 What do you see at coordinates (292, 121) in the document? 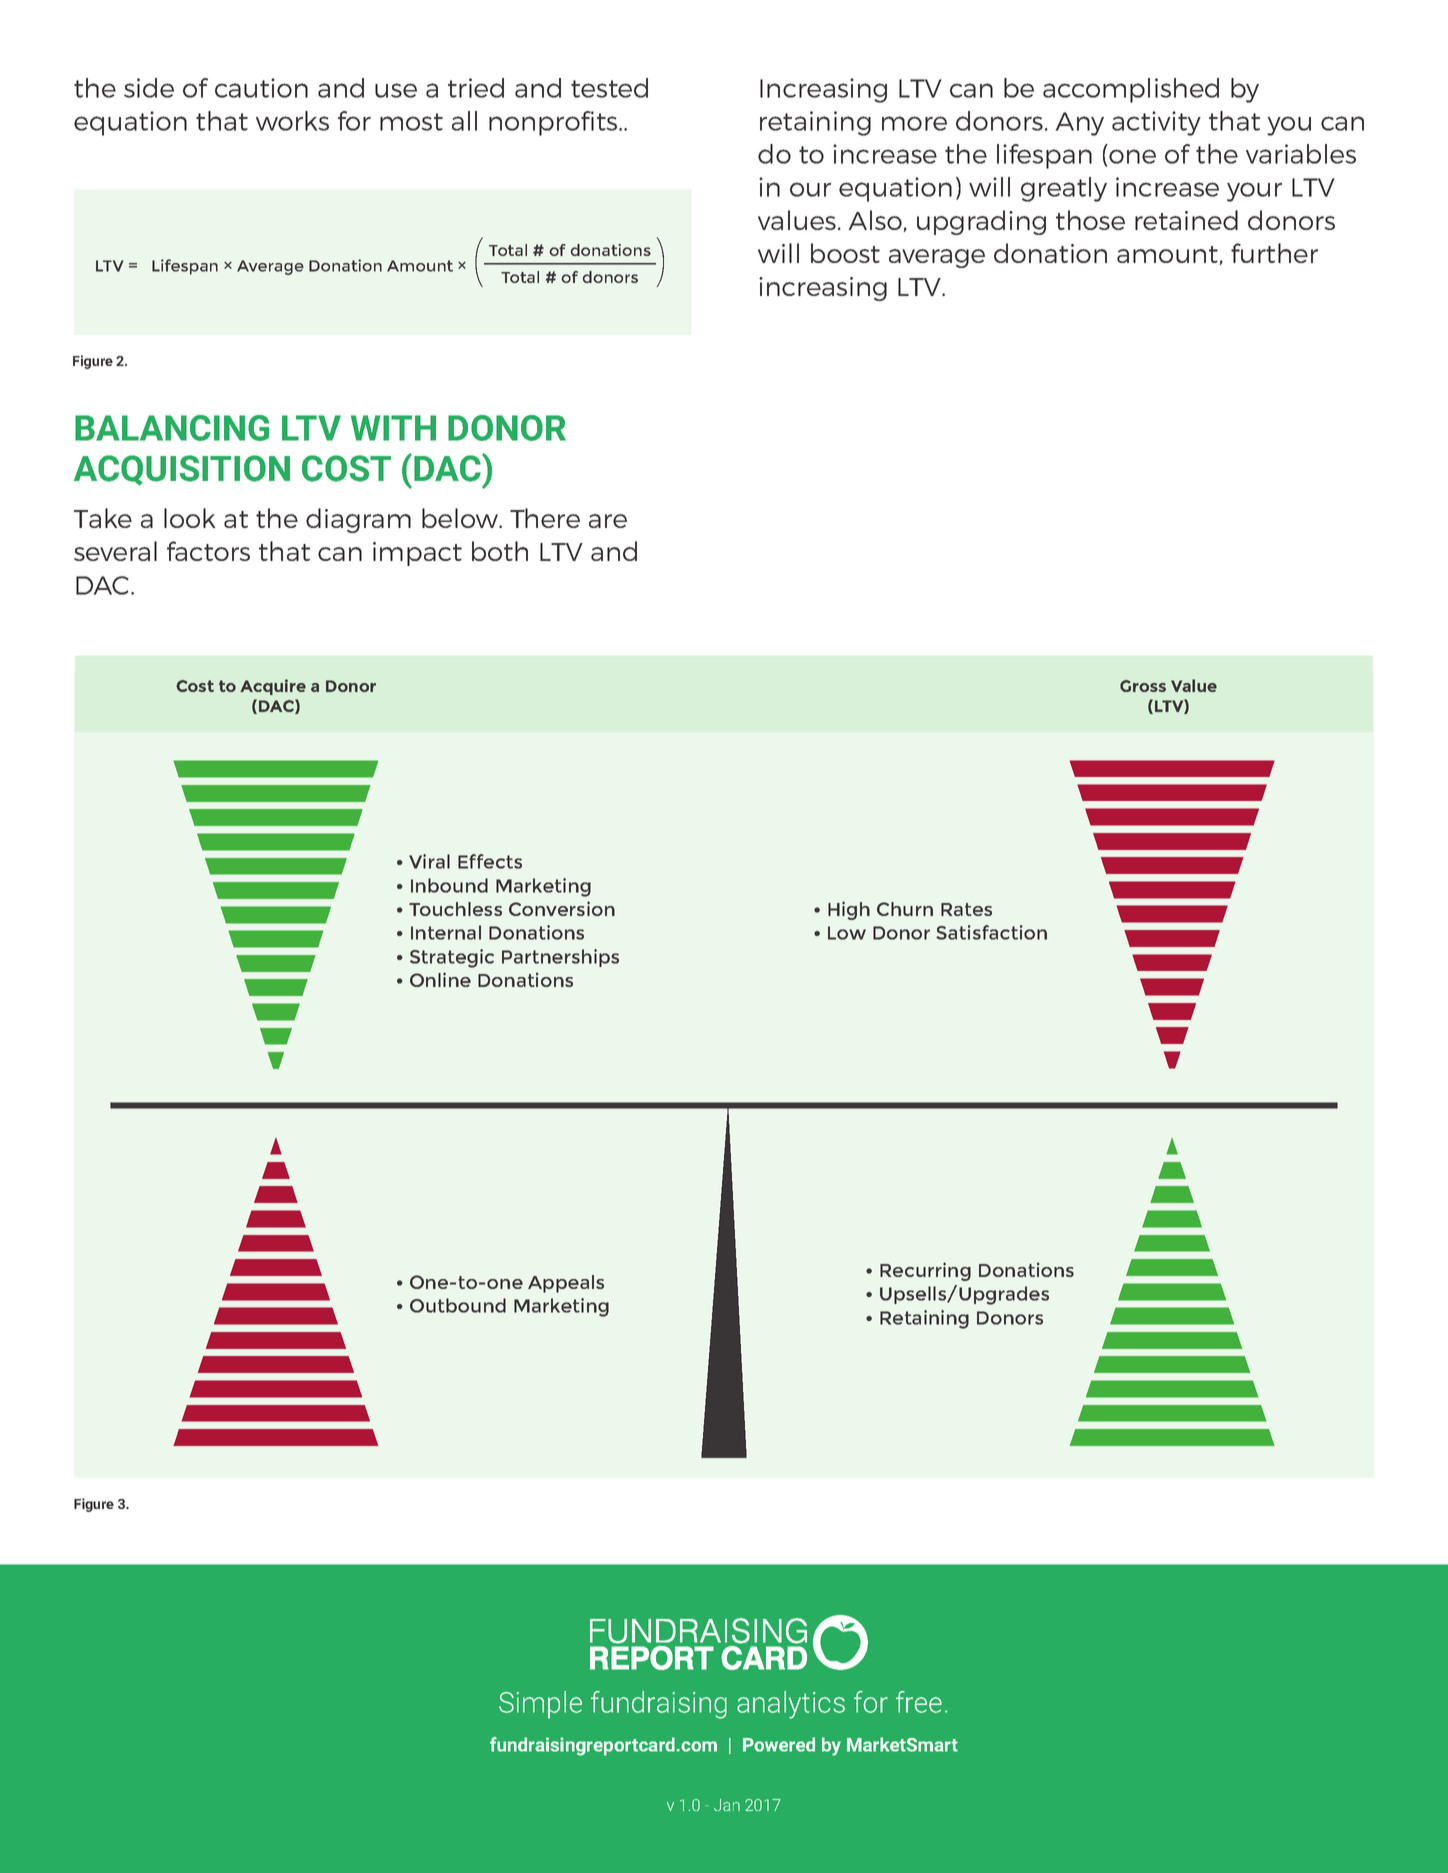
I see `works` at bounding box center [292, 121].
